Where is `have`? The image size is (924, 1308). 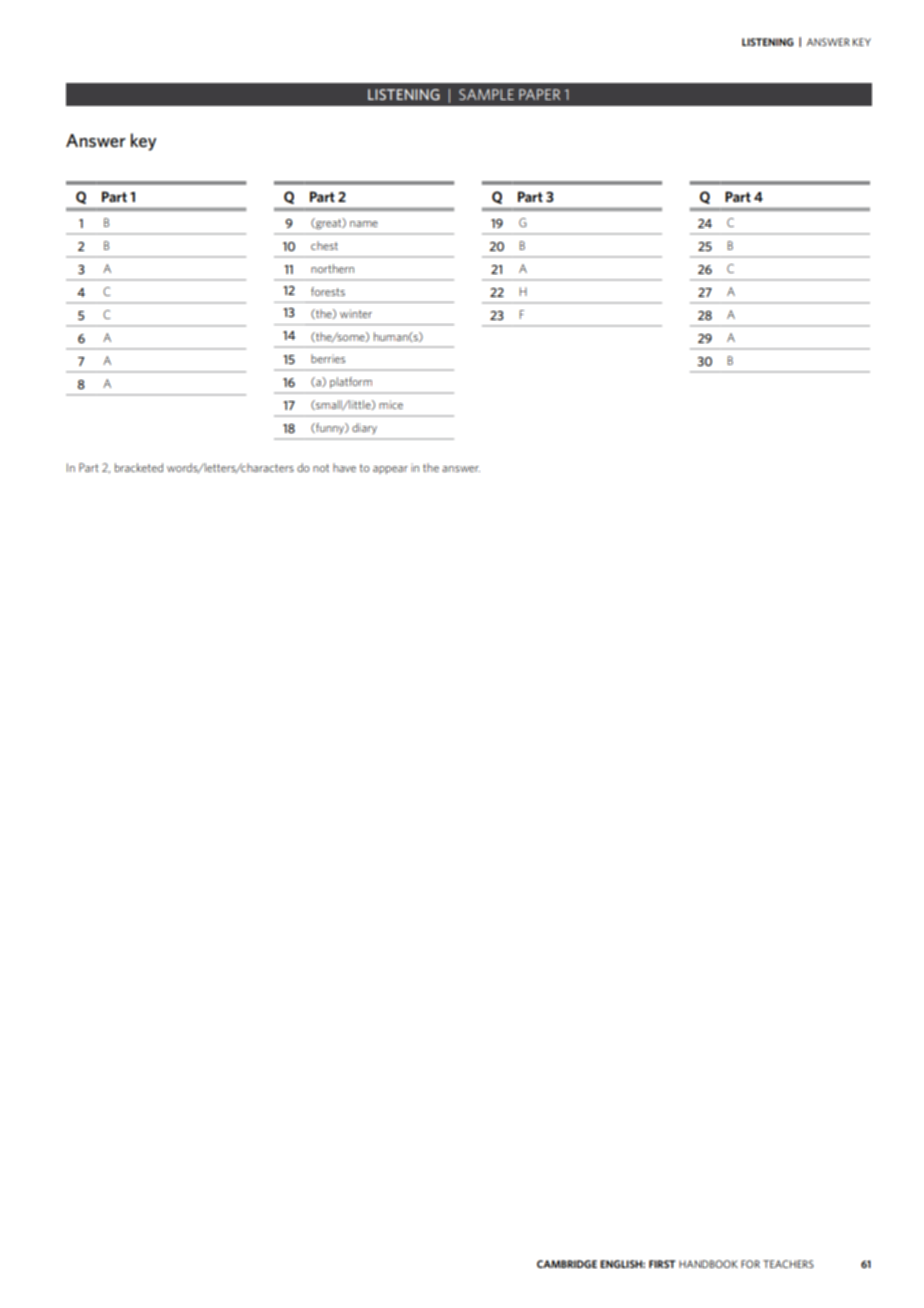 have is located at coordinates (344, 467).
